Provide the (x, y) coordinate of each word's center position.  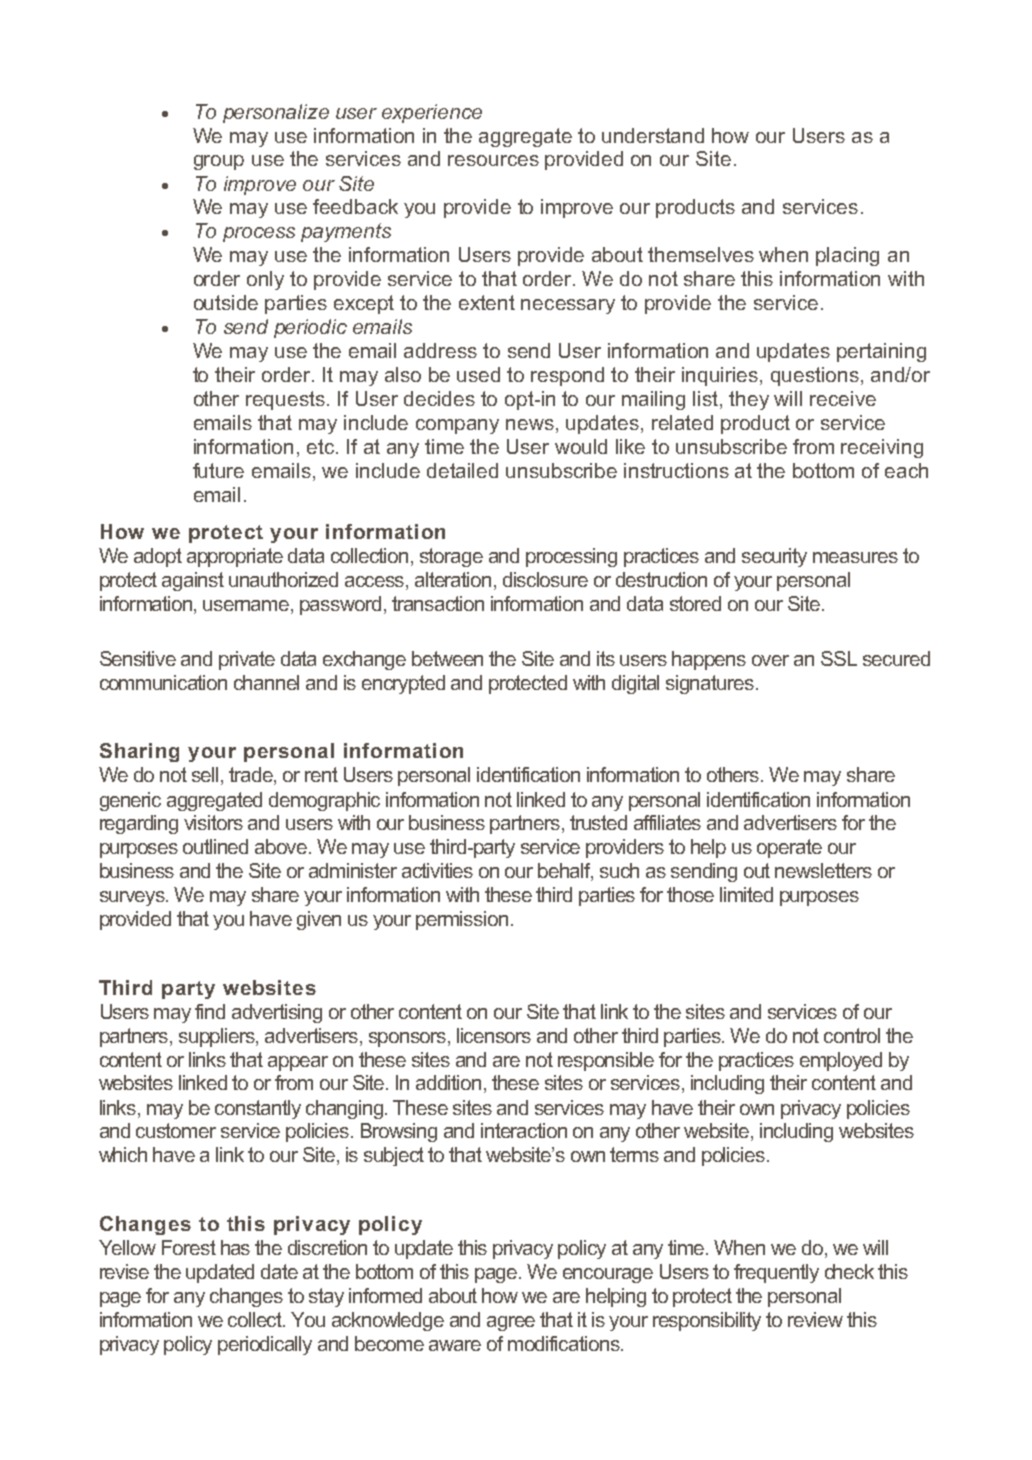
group (219, 162)
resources (493, 160)
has (235, 1247)
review (815, 1319)
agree (511, 1323)
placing (847, 256)
